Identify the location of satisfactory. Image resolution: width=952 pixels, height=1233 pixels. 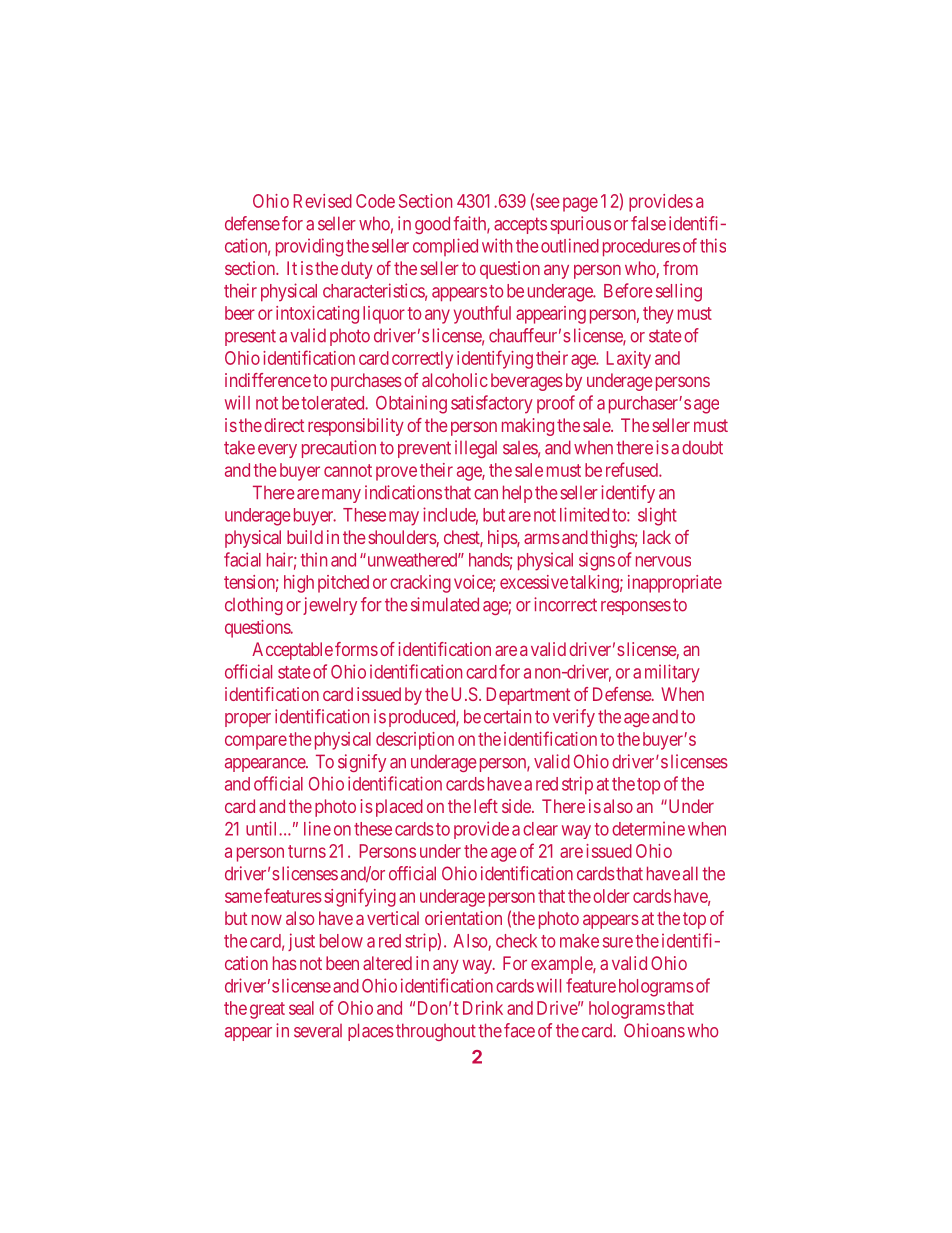
(492, 404).
